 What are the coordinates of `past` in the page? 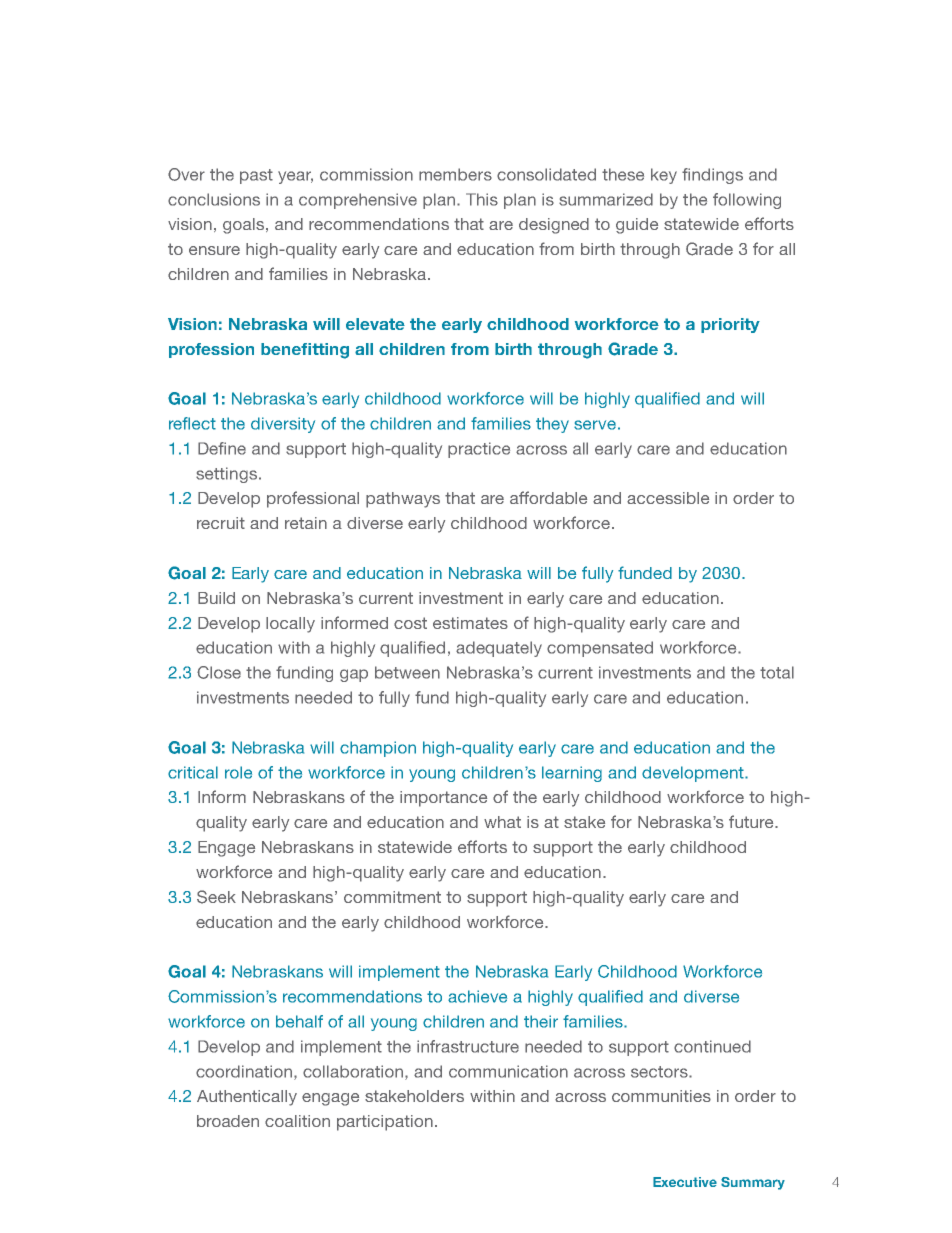 It's located at (256, 176).
